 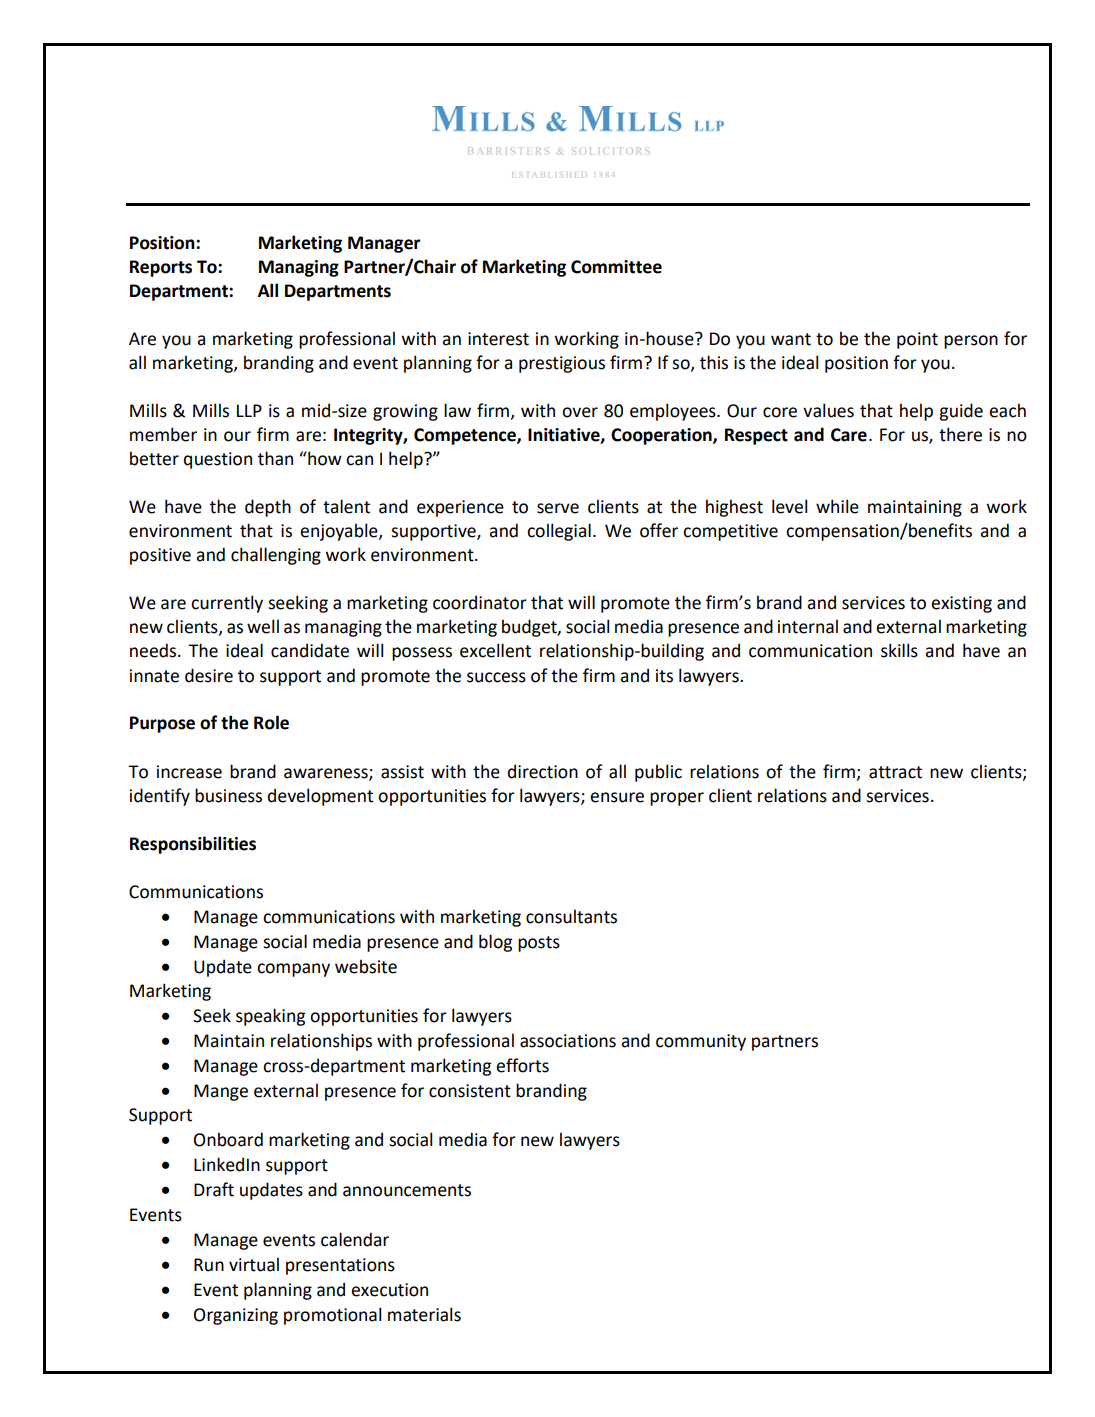 I want to click on attract, so click(x=895, y=772).
